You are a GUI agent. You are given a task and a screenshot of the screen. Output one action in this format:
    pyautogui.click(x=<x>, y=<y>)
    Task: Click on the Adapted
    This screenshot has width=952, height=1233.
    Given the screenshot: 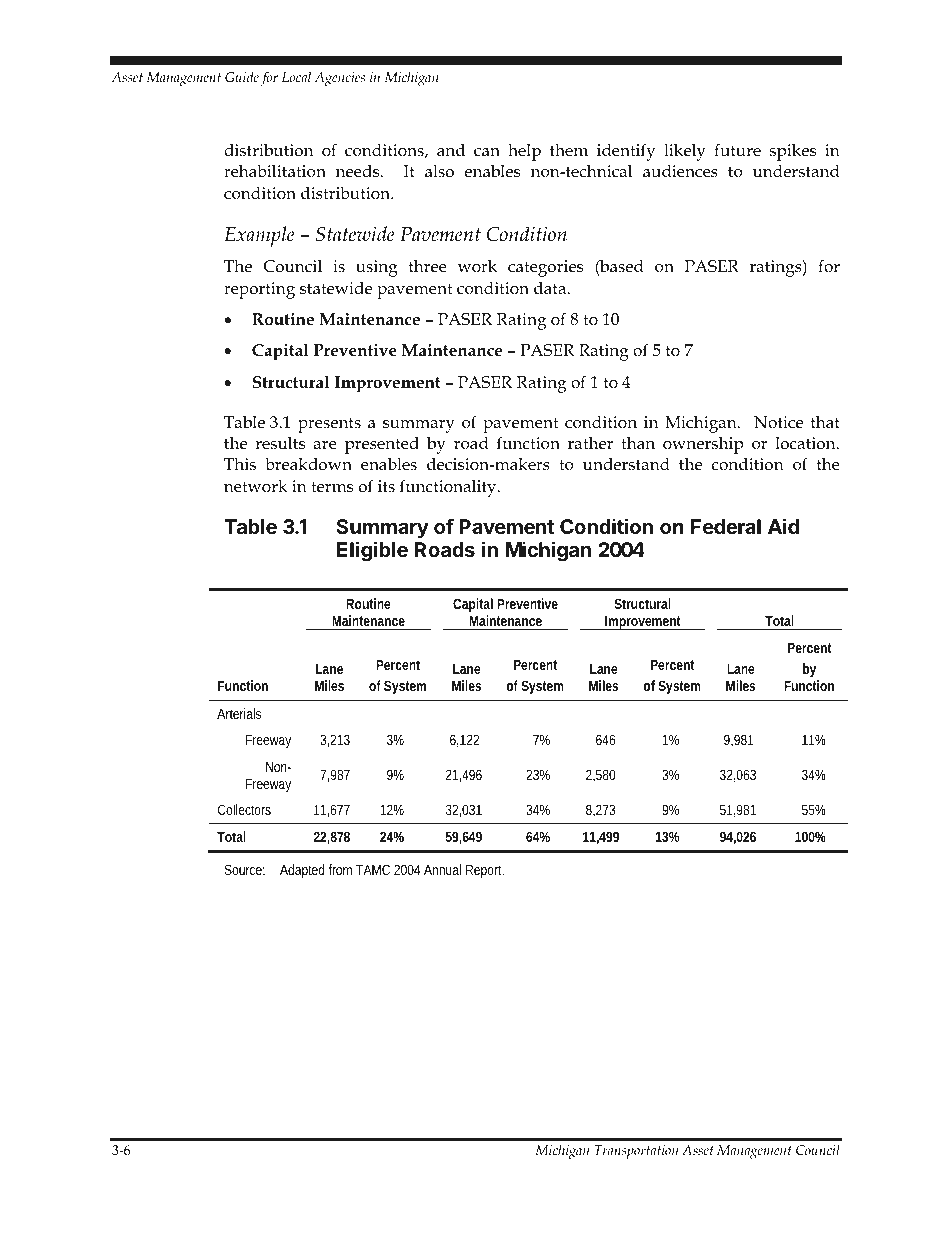 What is the action you would take?
    pyautogui.click(x=302, y=871)
